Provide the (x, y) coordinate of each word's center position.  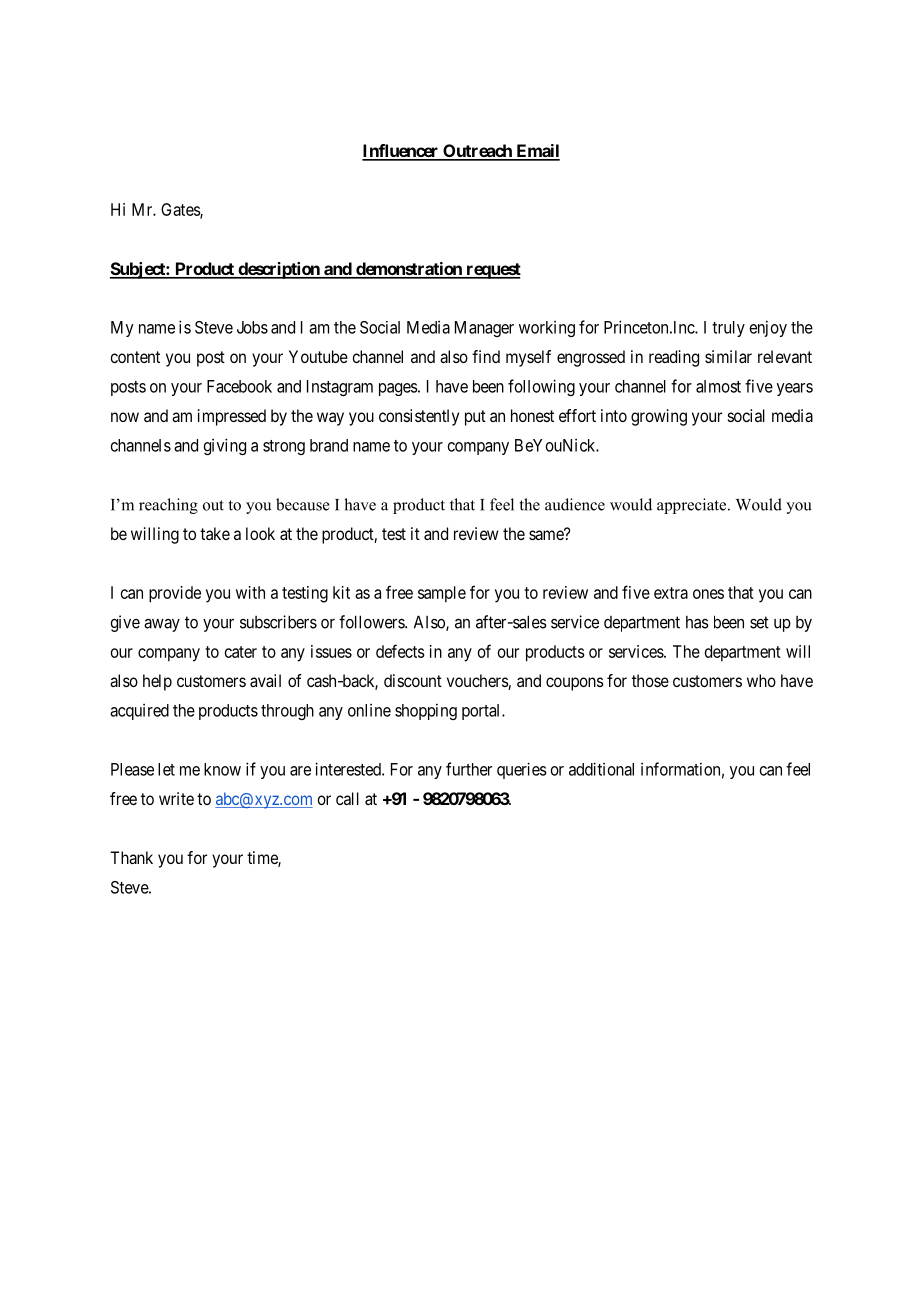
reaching (168, 506)
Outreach (477, 152)
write (176, 798)
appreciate (693, 506)
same (547, 535)
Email (537, 152)
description (279, 270)
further (469, 769)
